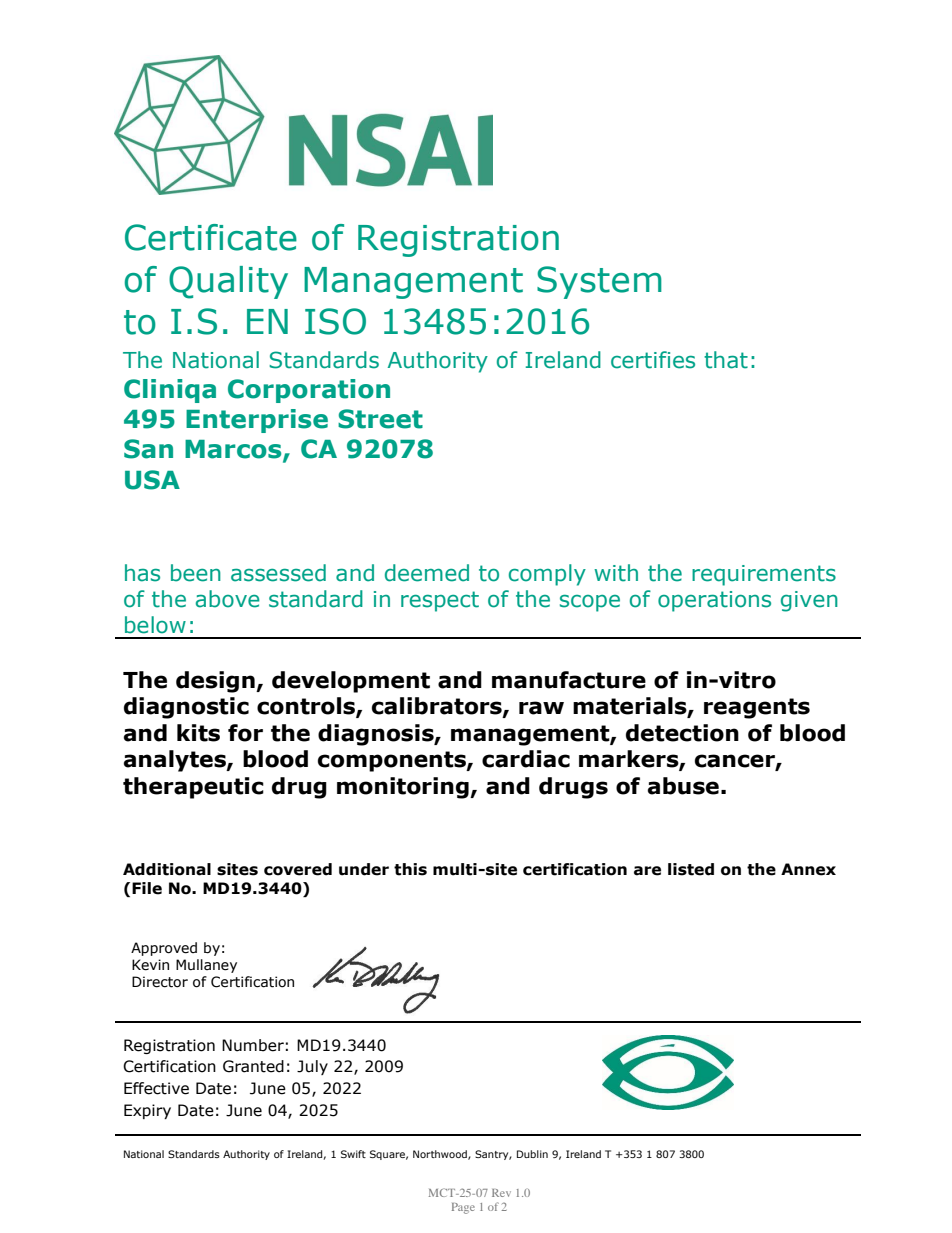 The image size is (952, 1233). Describe the element at coordinates (164, 949) in the screenshot. I see `Approved` at that location.
